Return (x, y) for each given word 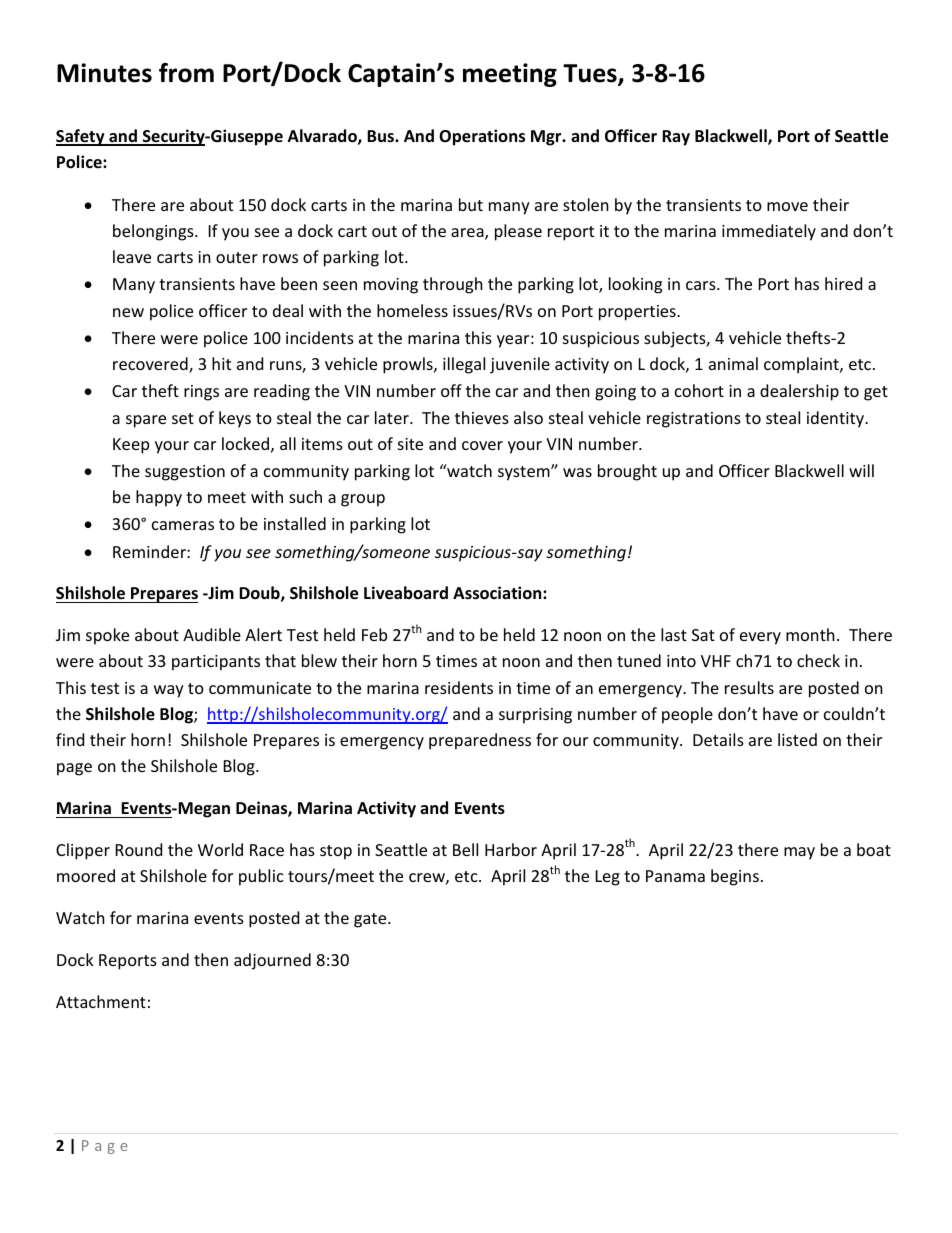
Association (498, 593)
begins (735, 877)
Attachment (101, 1001)
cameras (183, 525)
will (861, 470)
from (186, 73)
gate (371, 920)
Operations (482, 137)
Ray (676, 138)
